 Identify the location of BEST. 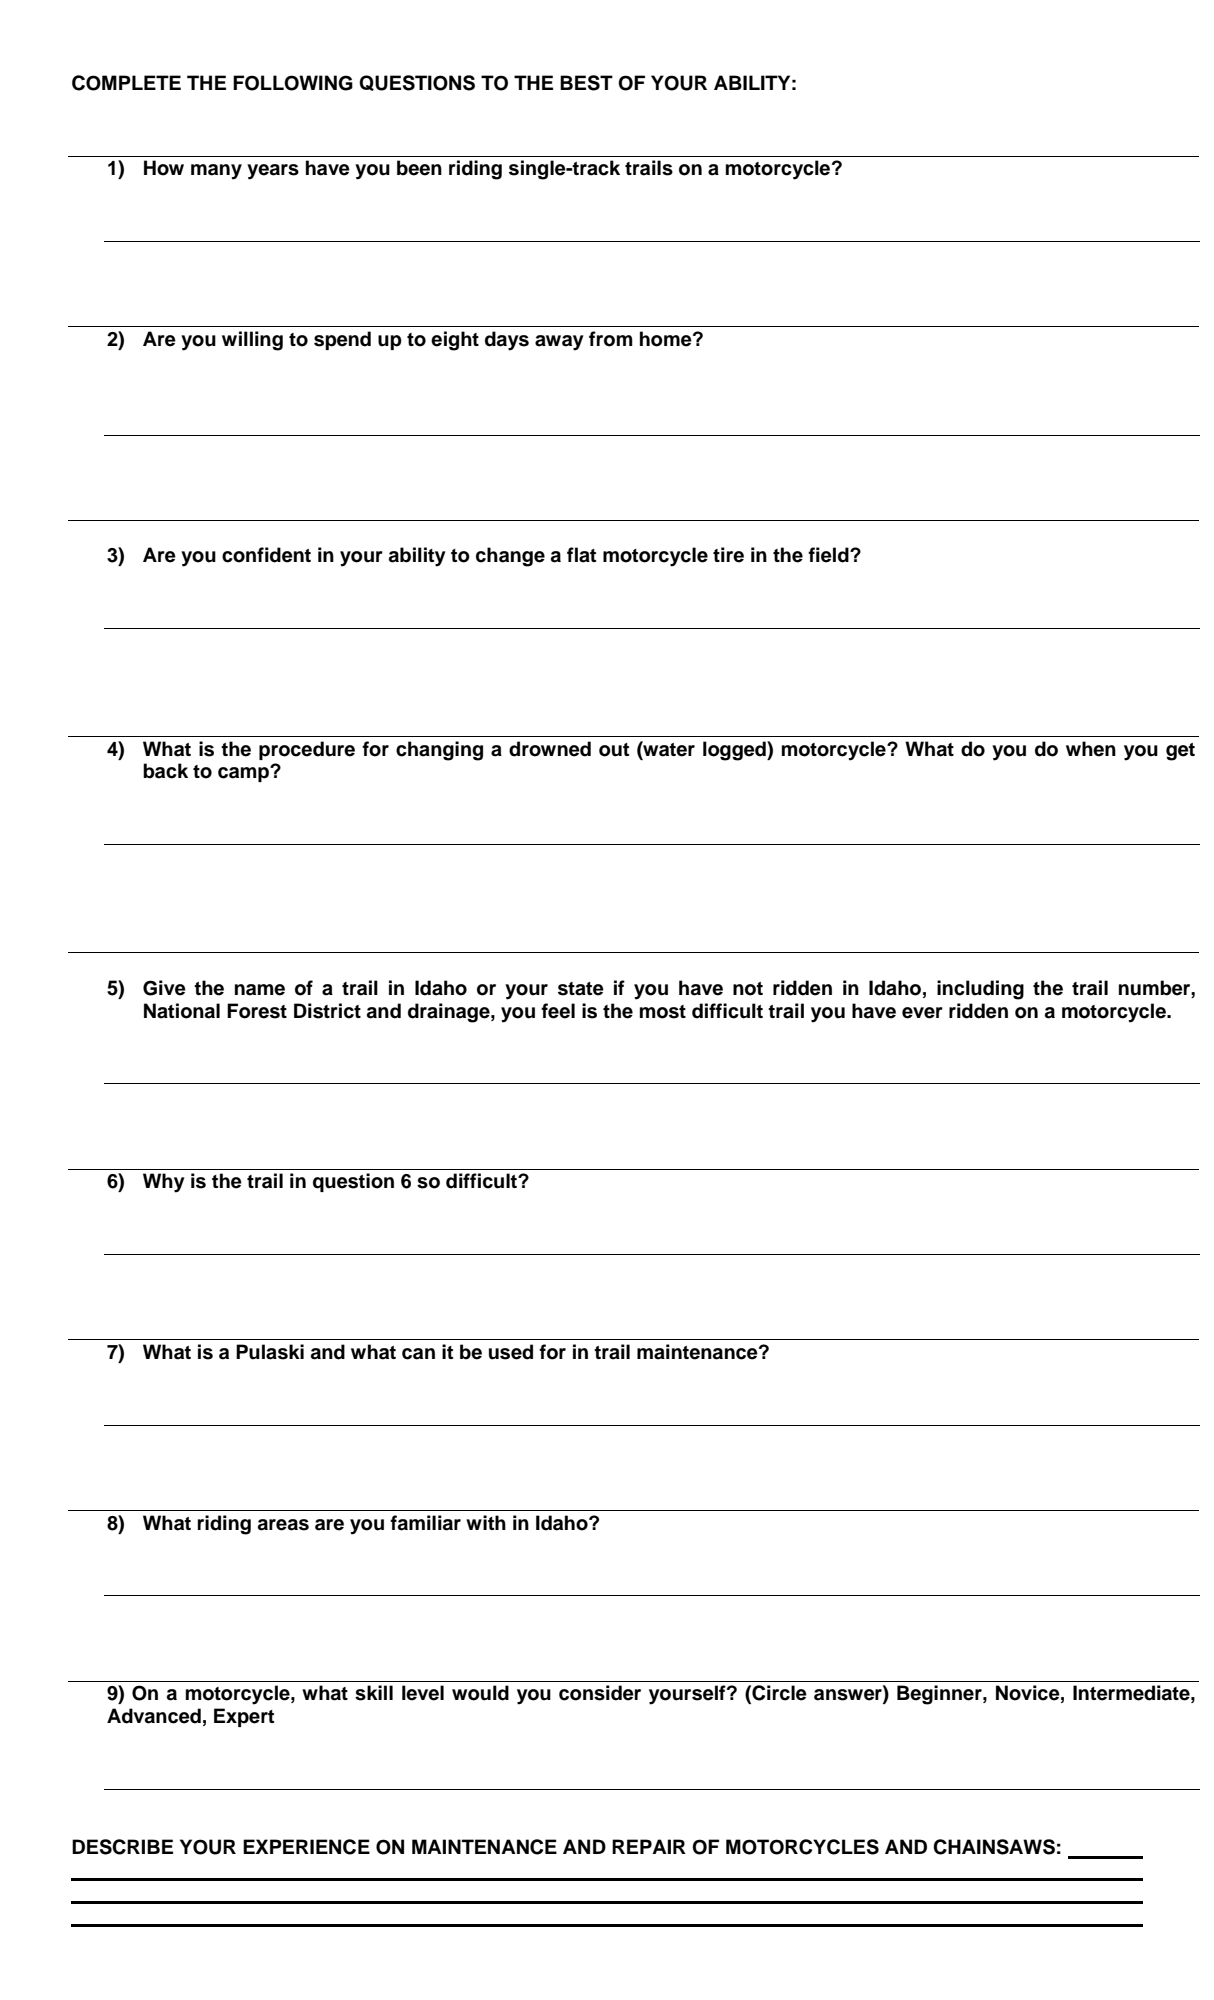
(586, 83).
